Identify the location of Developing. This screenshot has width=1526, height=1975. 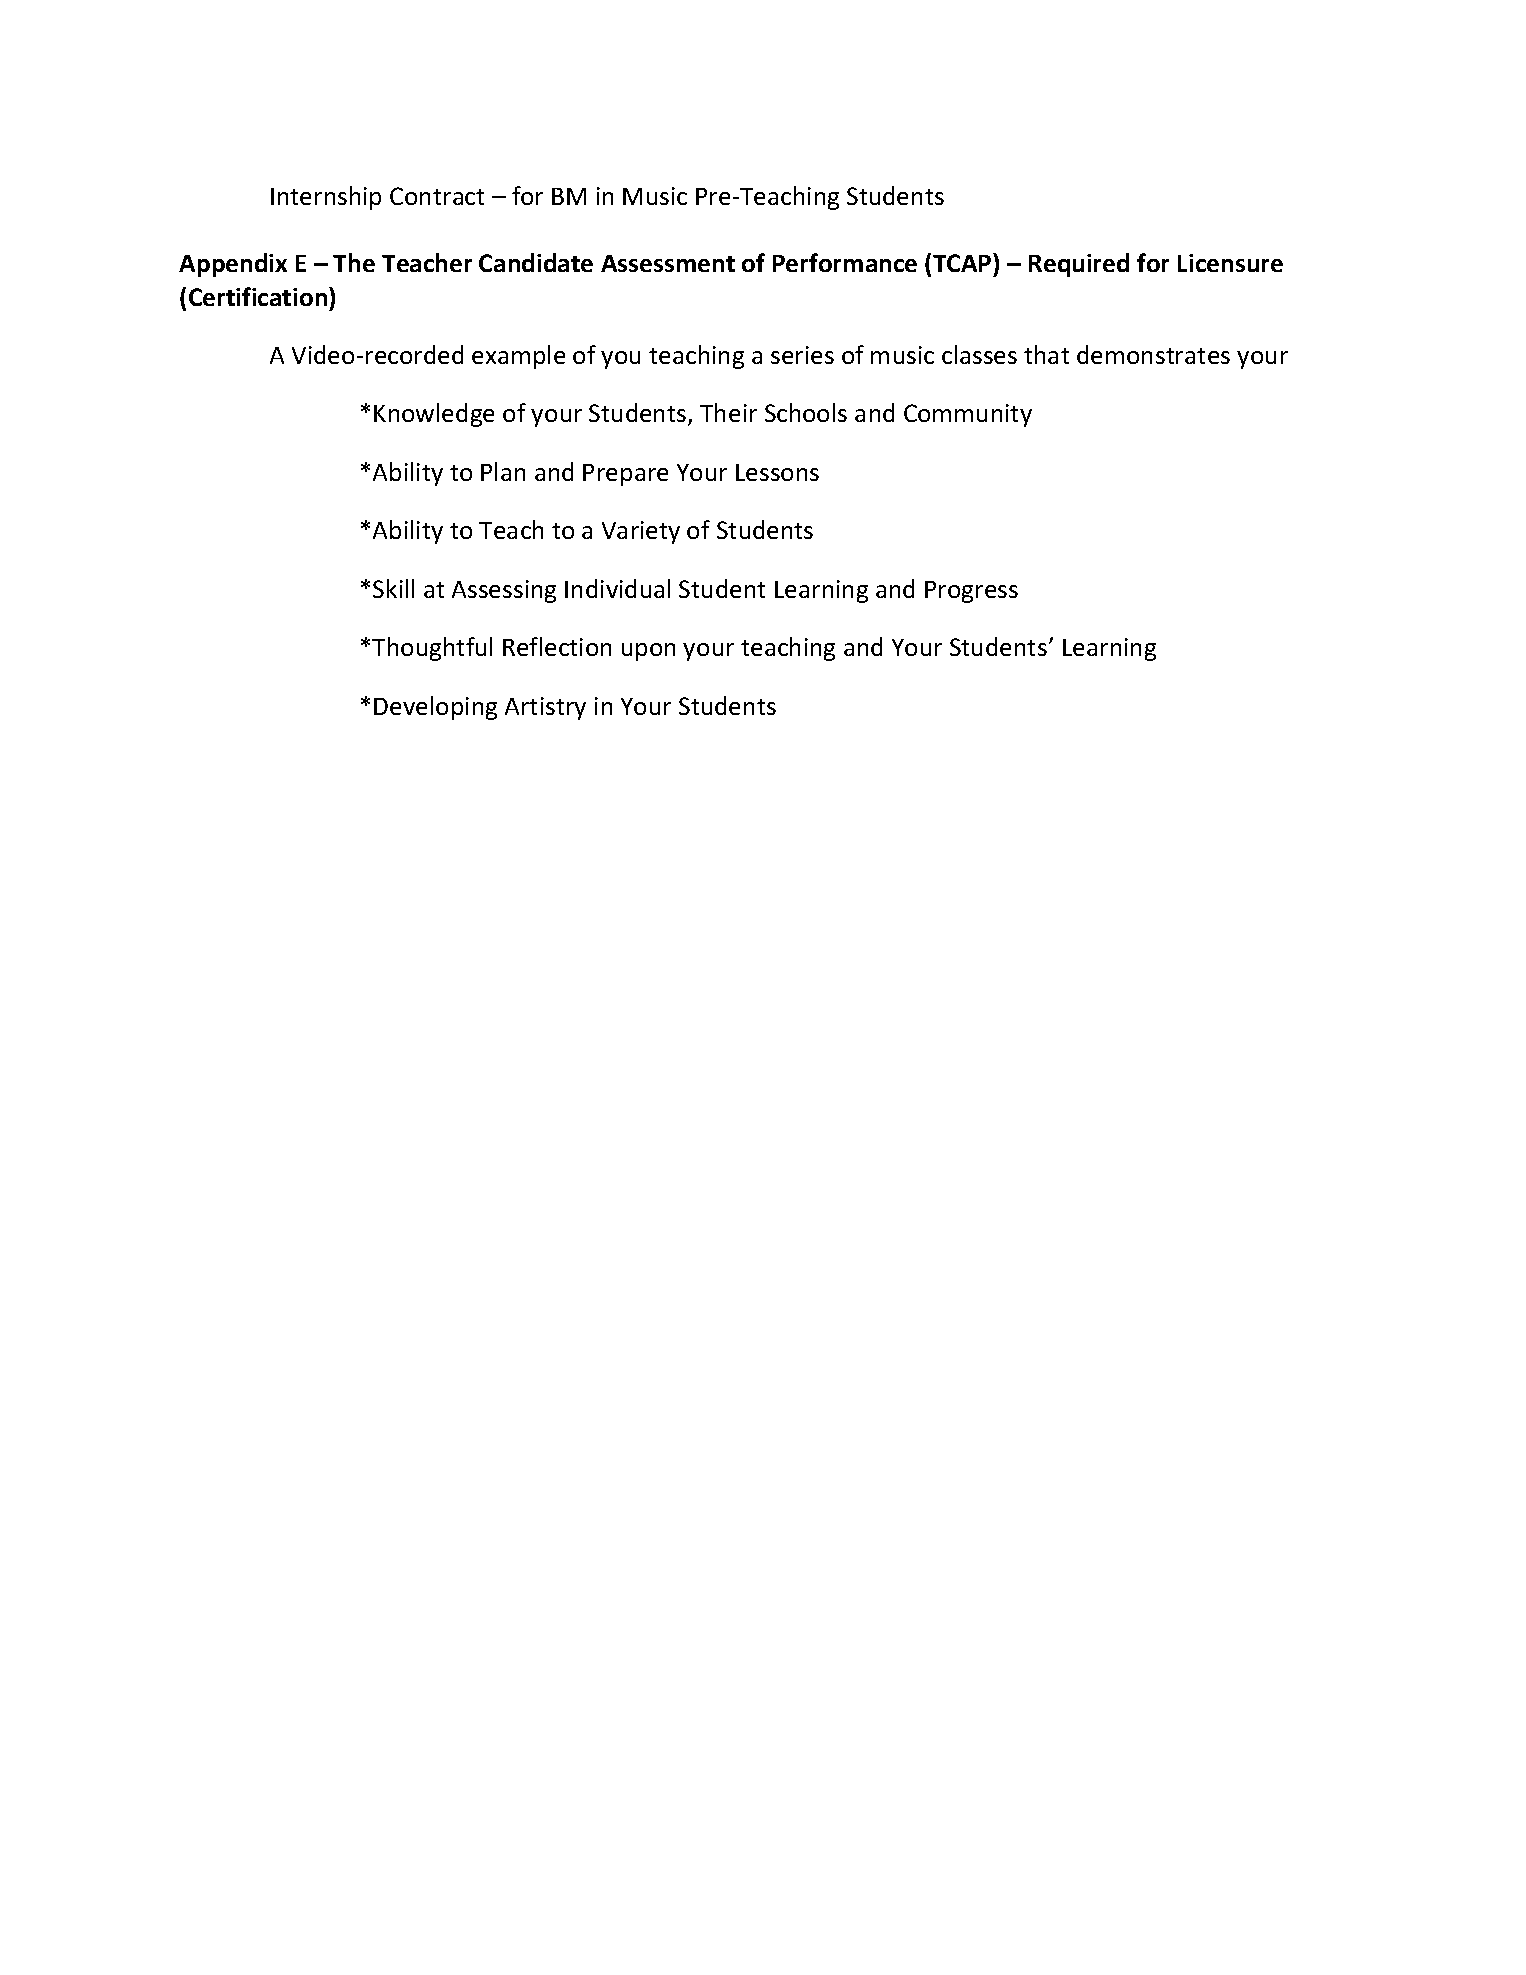
(435, 708).
